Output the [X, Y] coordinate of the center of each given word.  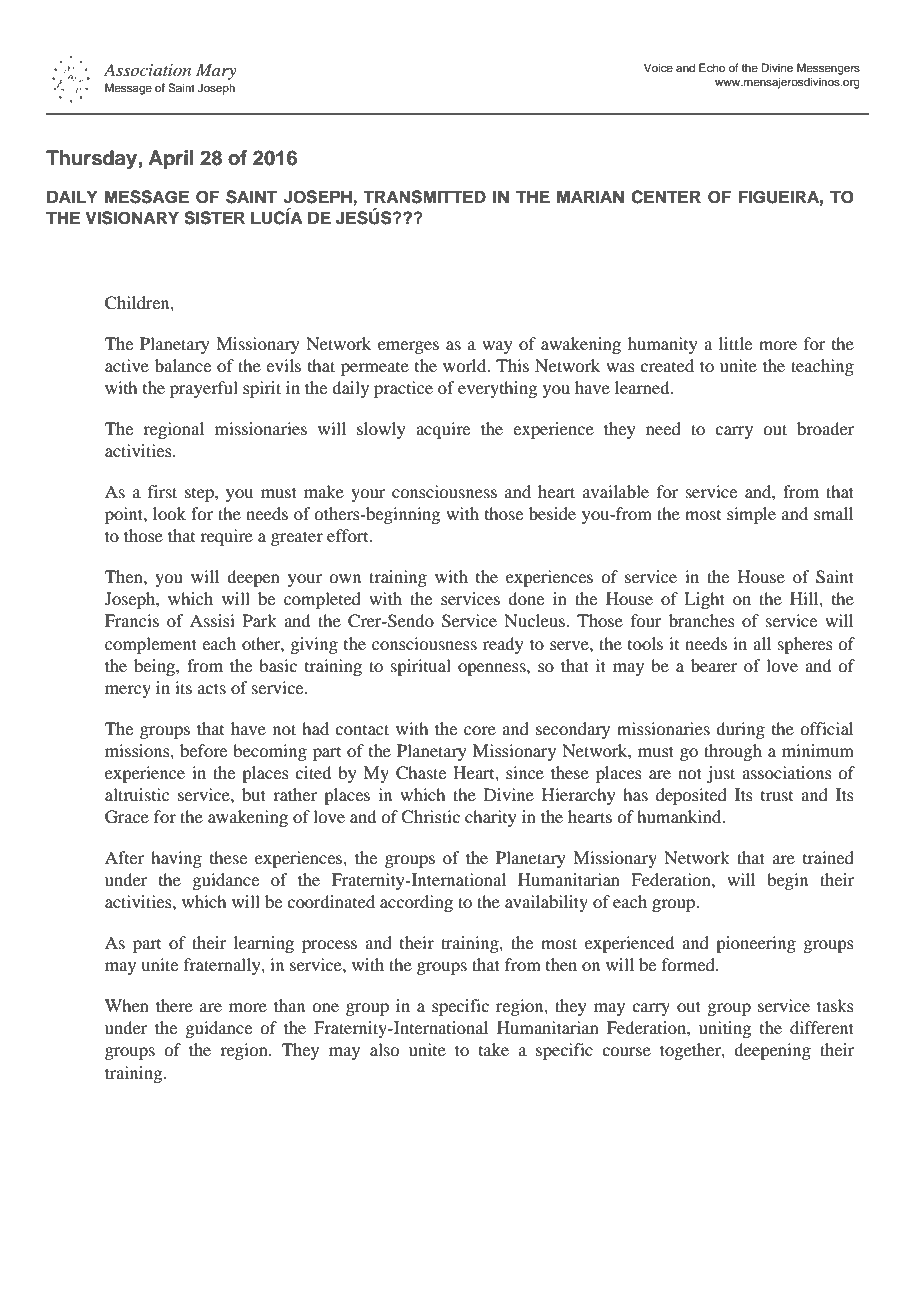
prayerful [204, 389]
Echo [712, 67]
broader [825, 428]
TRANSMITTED [424, 197]
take [494, 1049]
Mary [216, 71]
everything [497, 389]
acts [212, 688]
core [480, 730]
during [740, 730]
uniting [725, 1029]
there [174, 1005]
